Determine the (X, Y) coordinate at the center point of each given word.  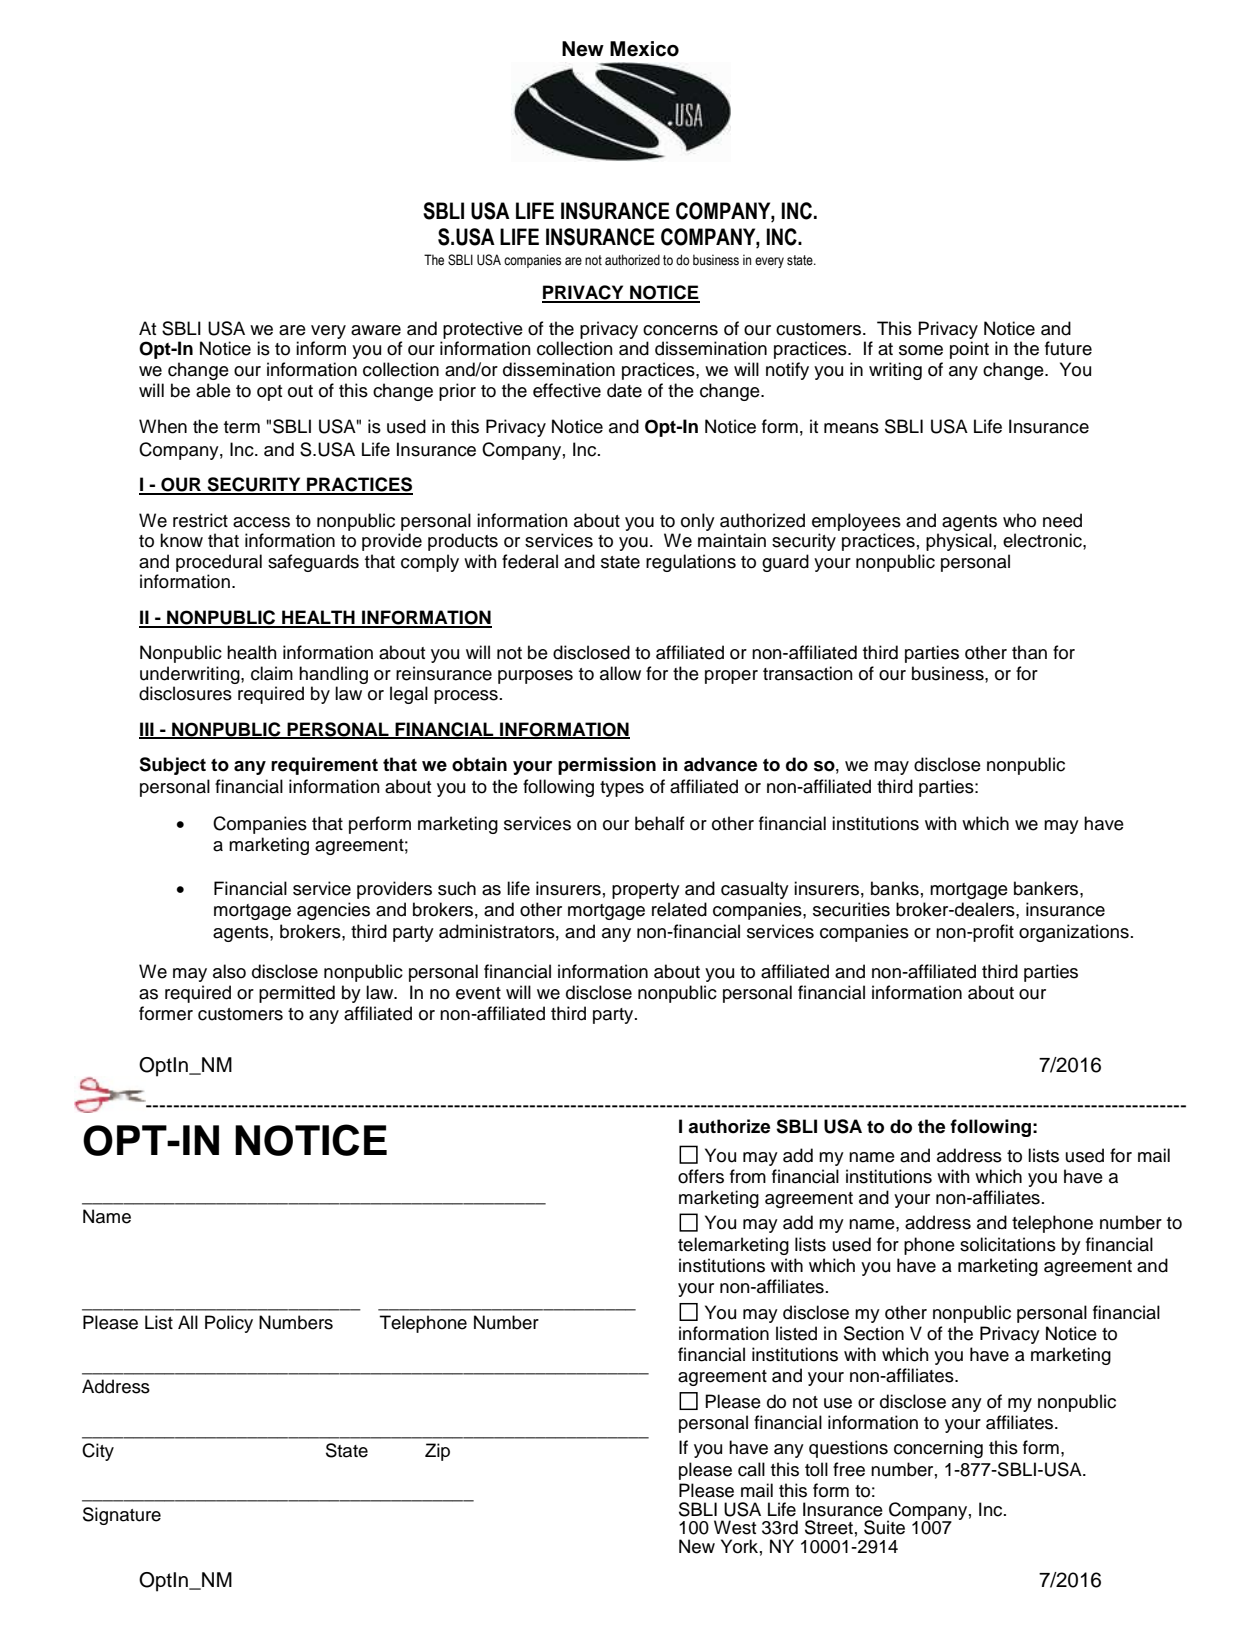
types (622, 789)
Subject (172, 766)
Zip (437, 1452)
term (242, 427)
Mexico (644, 49)
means (851, 428)
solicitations (1008, 1244)
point (969, 350)
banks (895, 888)
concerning (938, 1449)
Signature (122, 1516)
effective (567, 390)
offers (701, 1176)
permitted (297, 994)
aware (376, 330)
